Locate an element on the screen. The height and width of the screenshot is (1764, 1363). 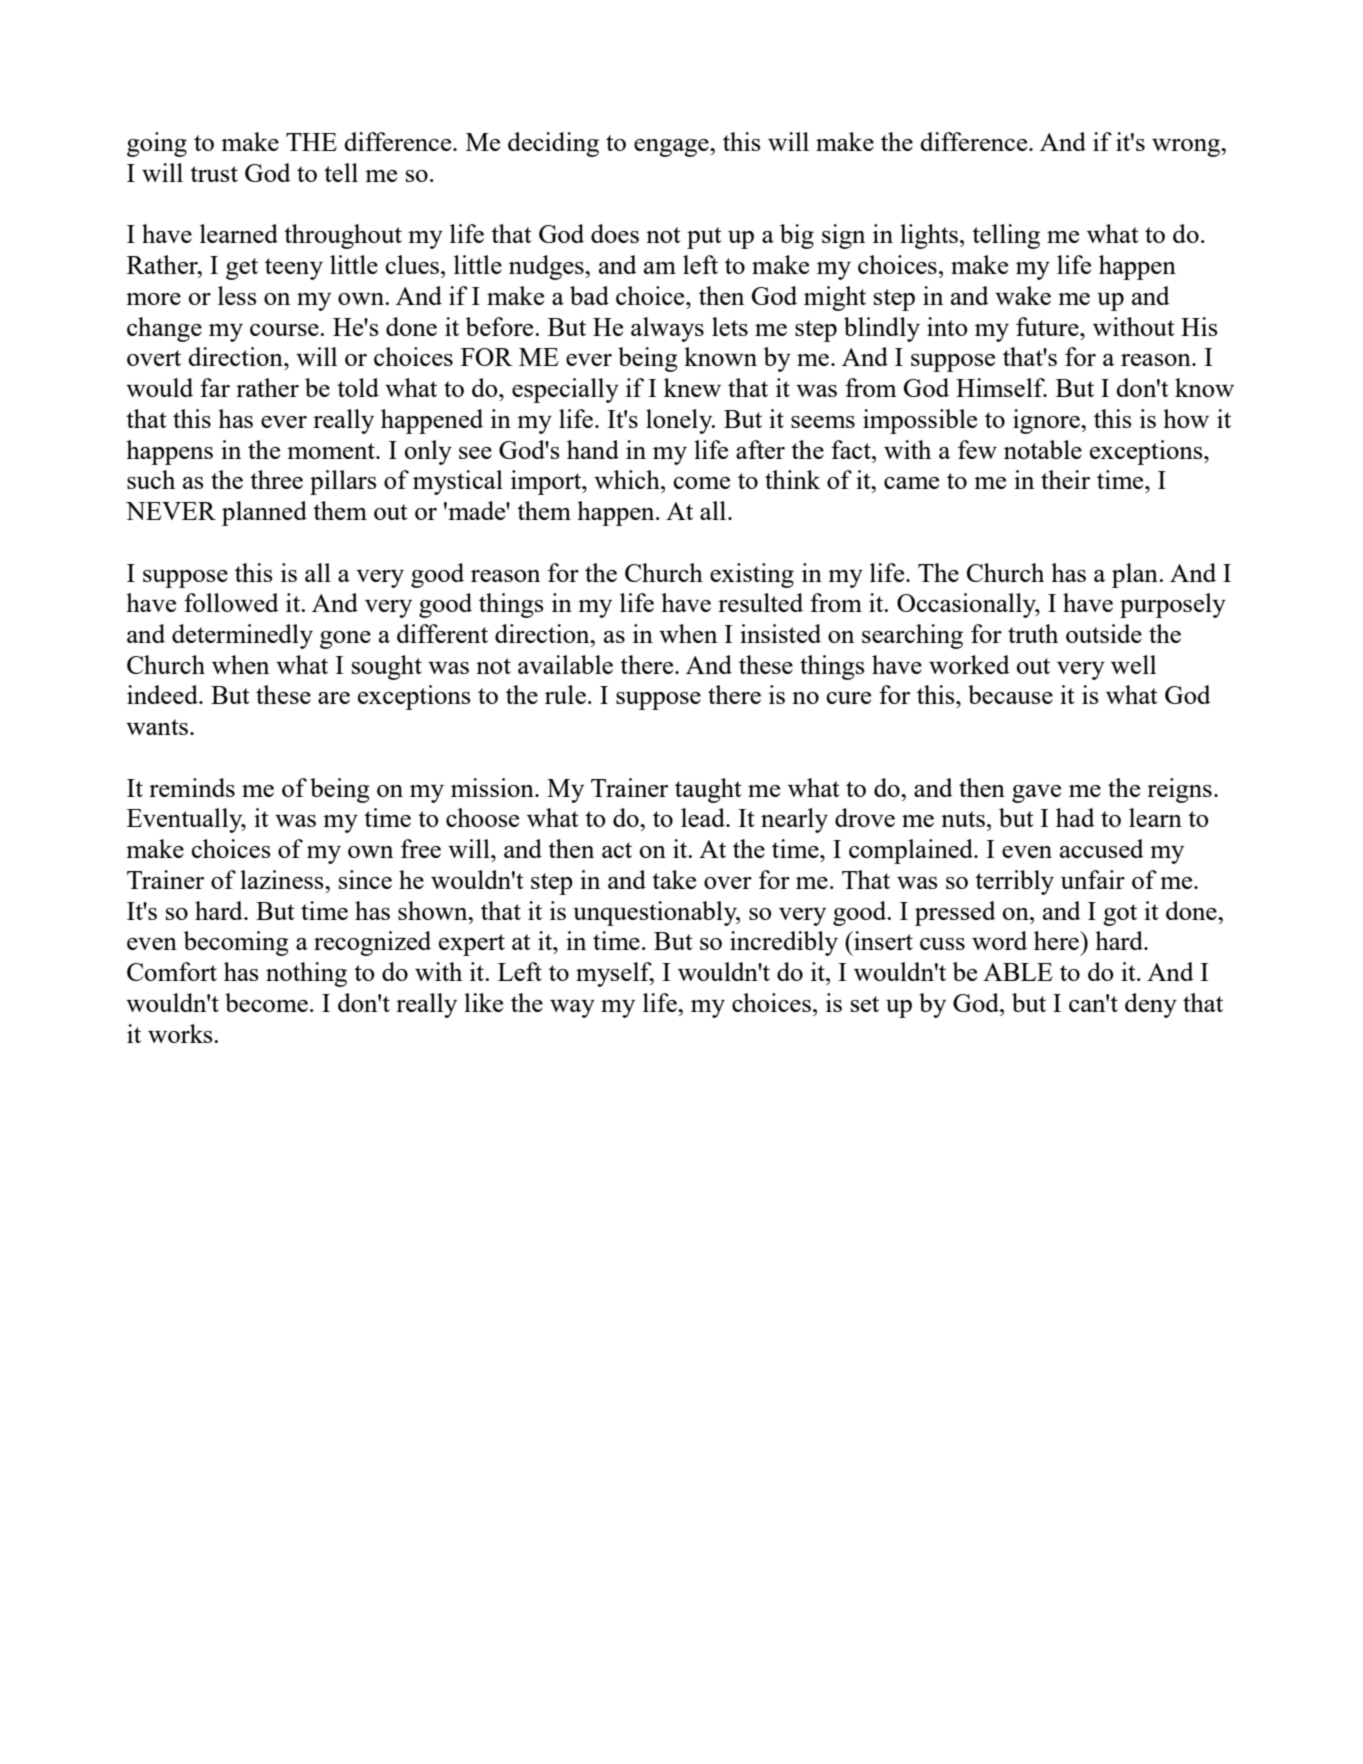
knew is located at coordinates (692, 387).
